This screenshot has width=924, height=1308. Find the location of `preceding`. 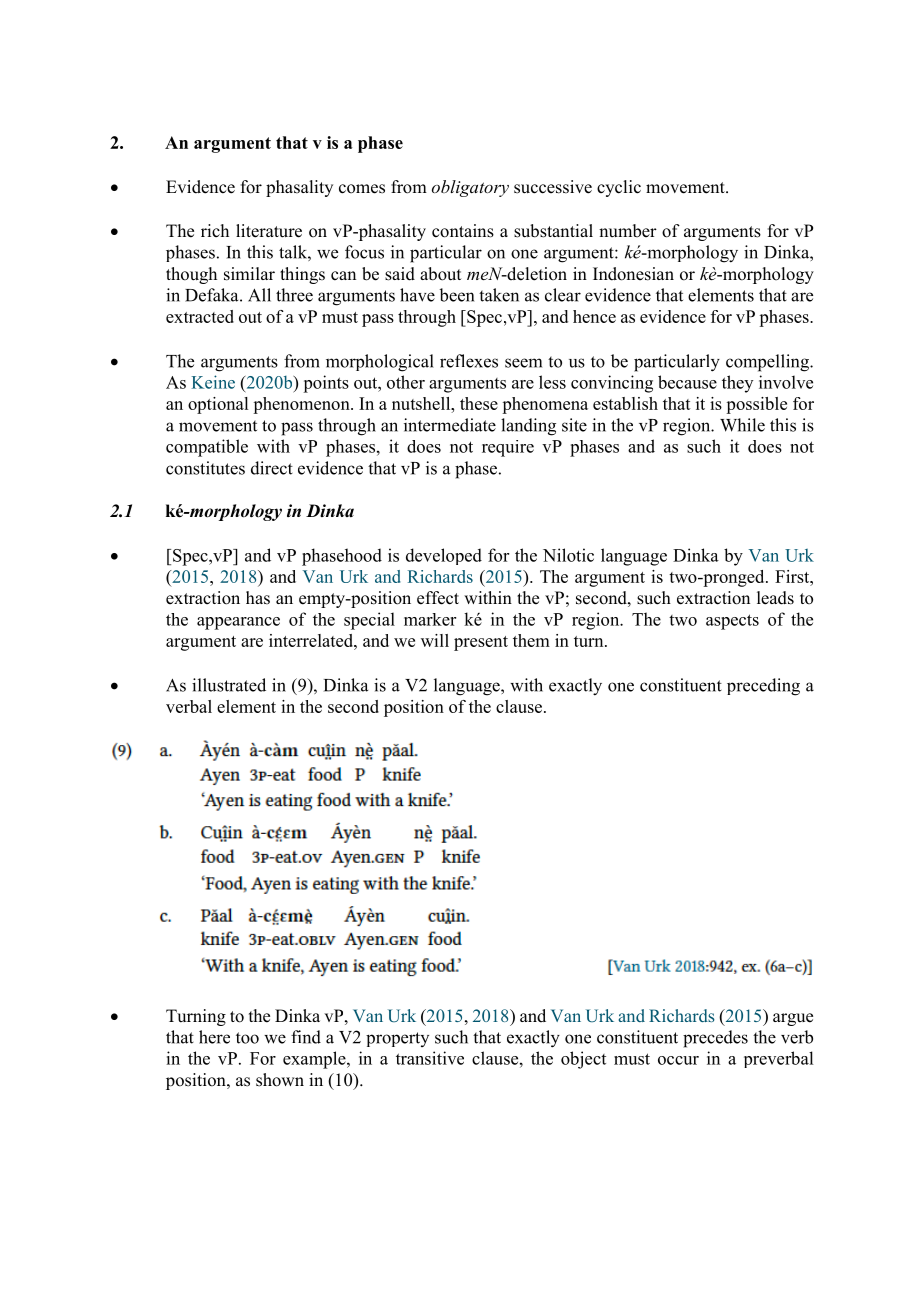

preceding is located at coordinates (763, 687).
